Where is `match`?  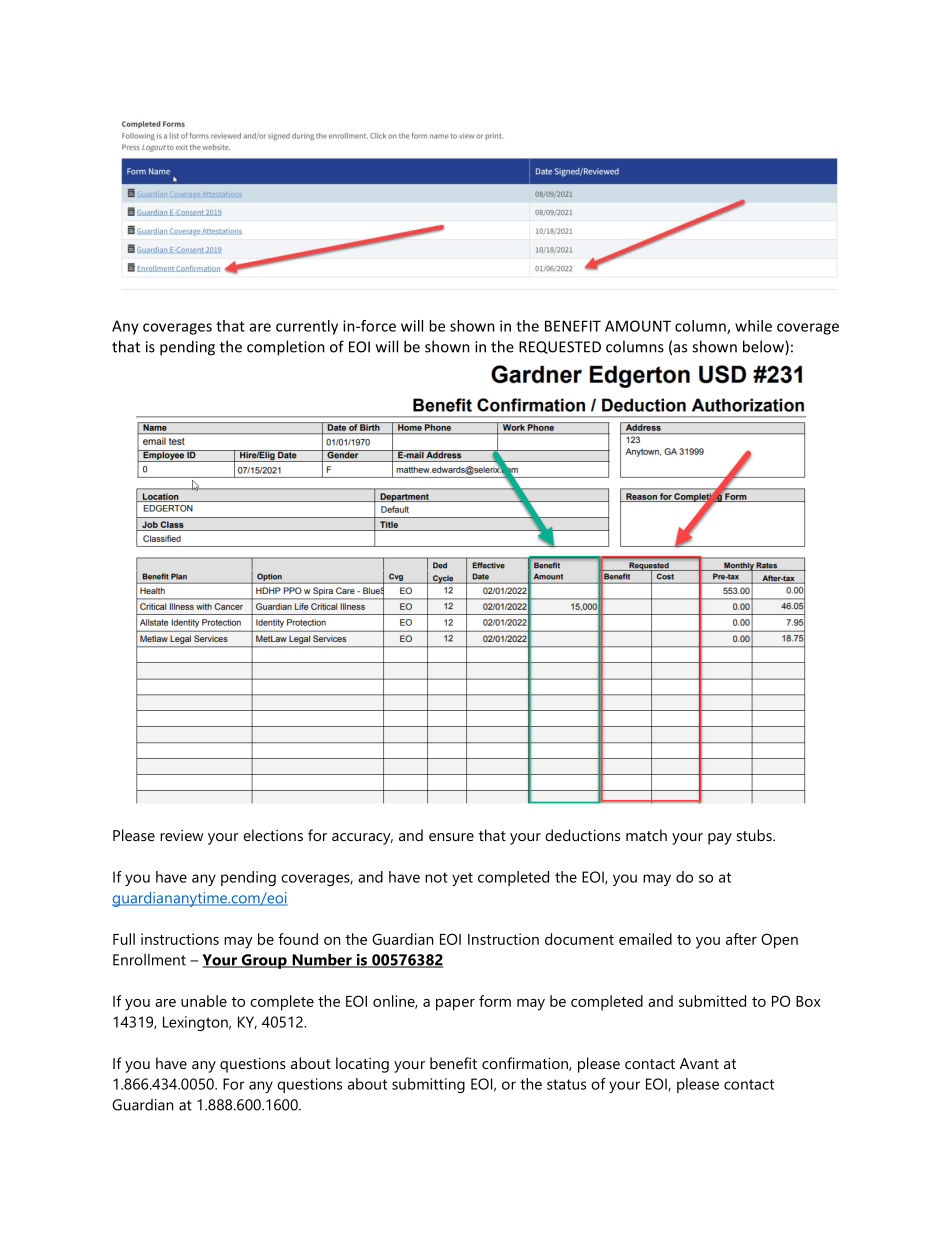
match is located at coordinates (646, 835).
